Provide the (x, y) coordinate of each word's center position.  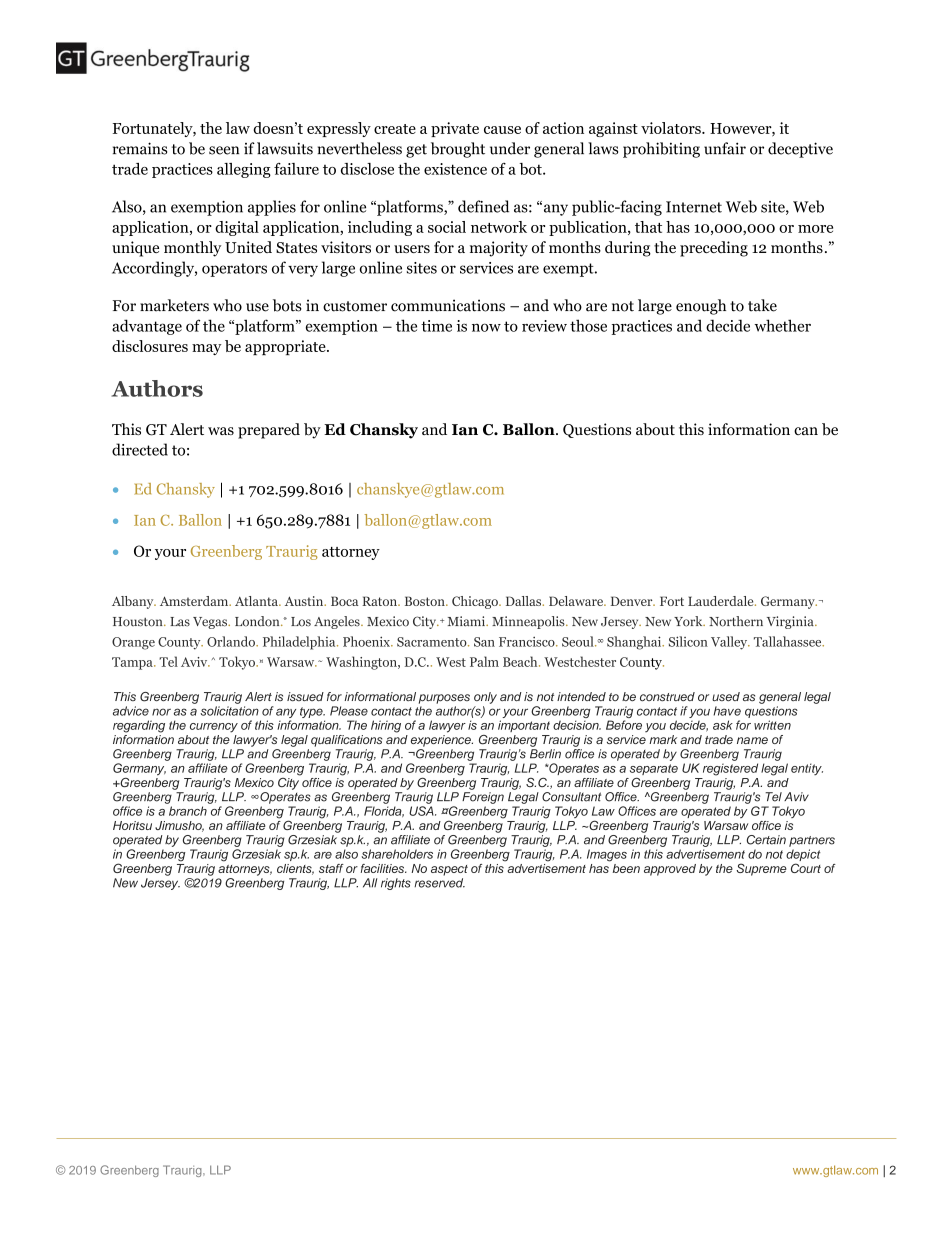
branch (188, 811)
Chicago (476, 602)
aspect (449, 870)
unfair (725, 148)
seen (224, 150)
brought (458, 150)
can (806, 431)
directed (140, 449)
